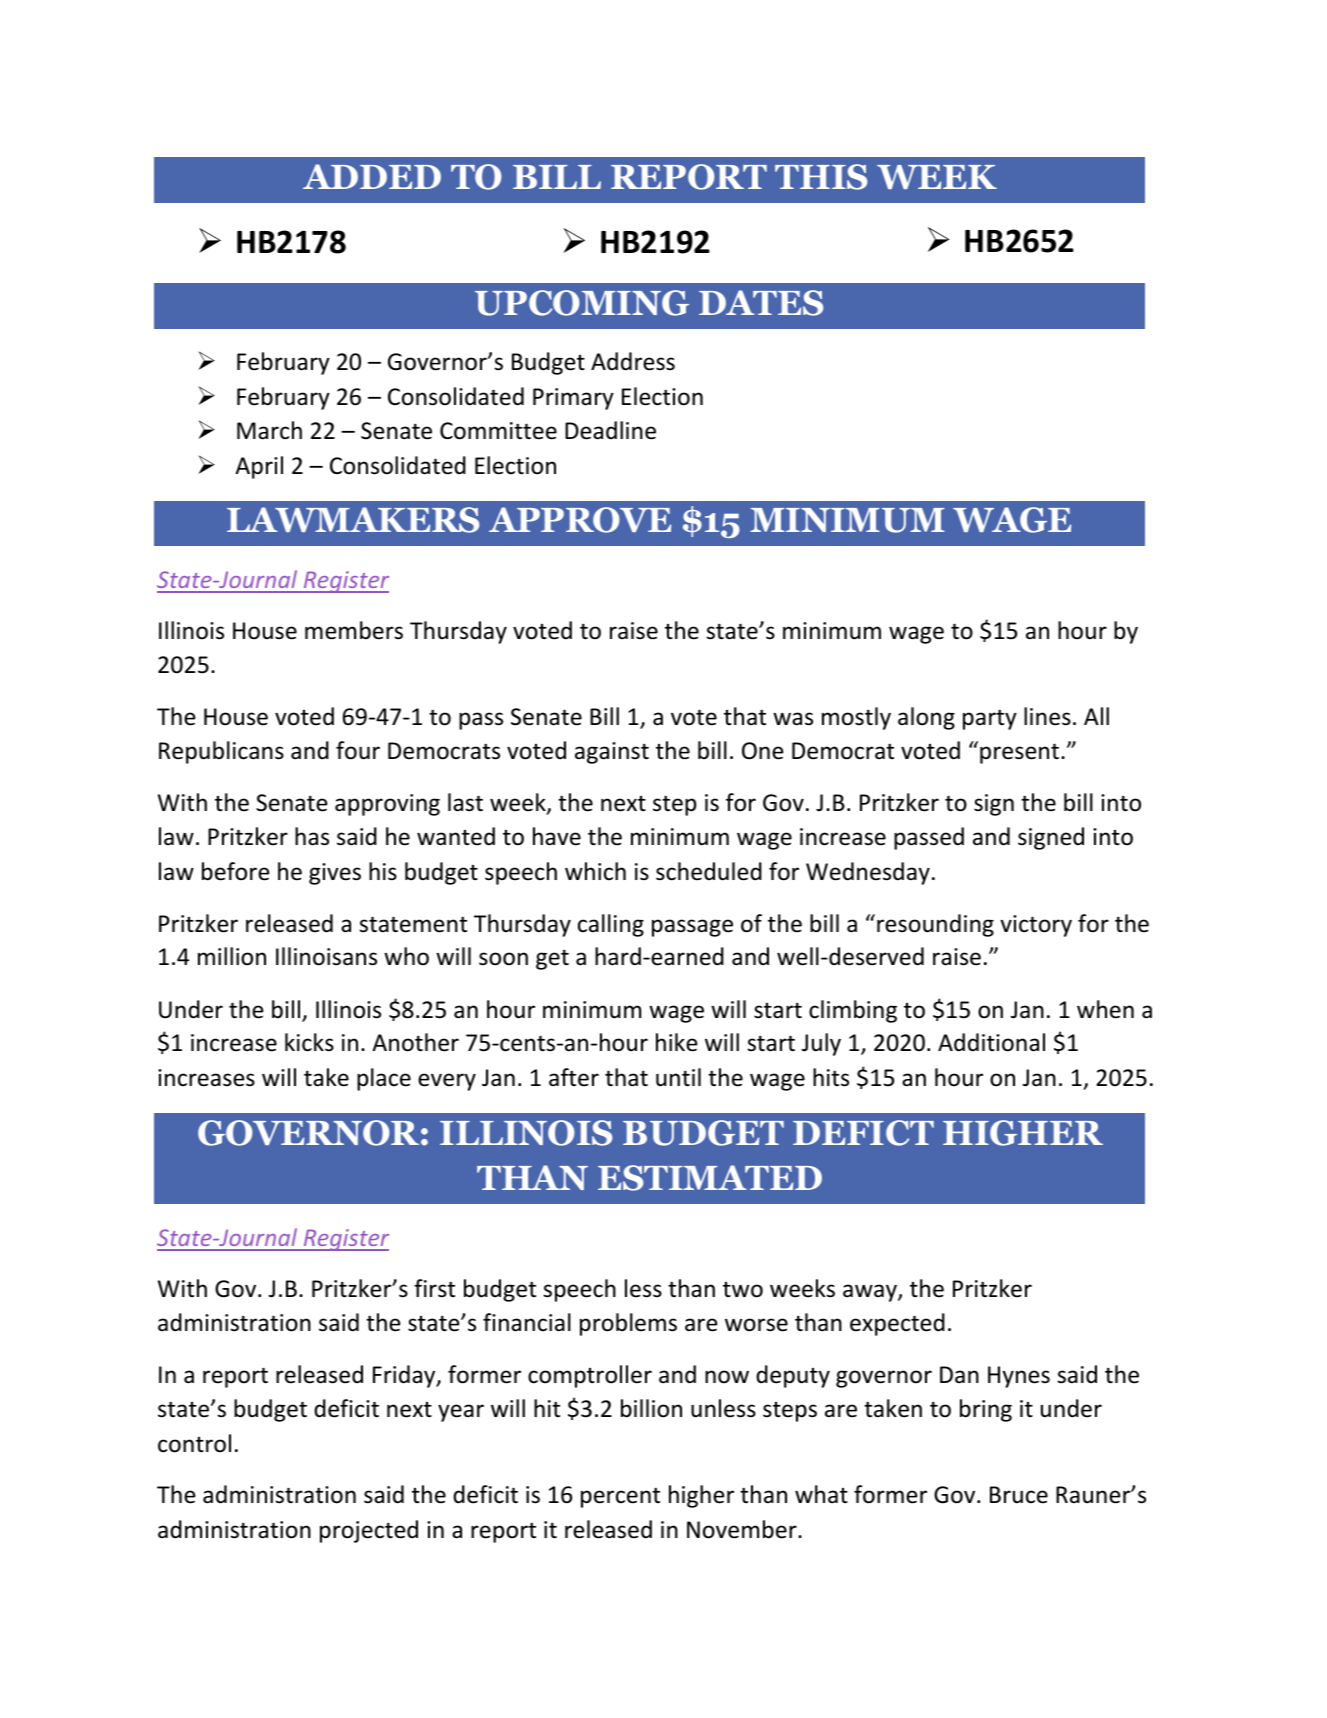  What do you see at coordinates (372, 176) in the screenshot?
I see `ADDED` at bounding box center [372, 176].
